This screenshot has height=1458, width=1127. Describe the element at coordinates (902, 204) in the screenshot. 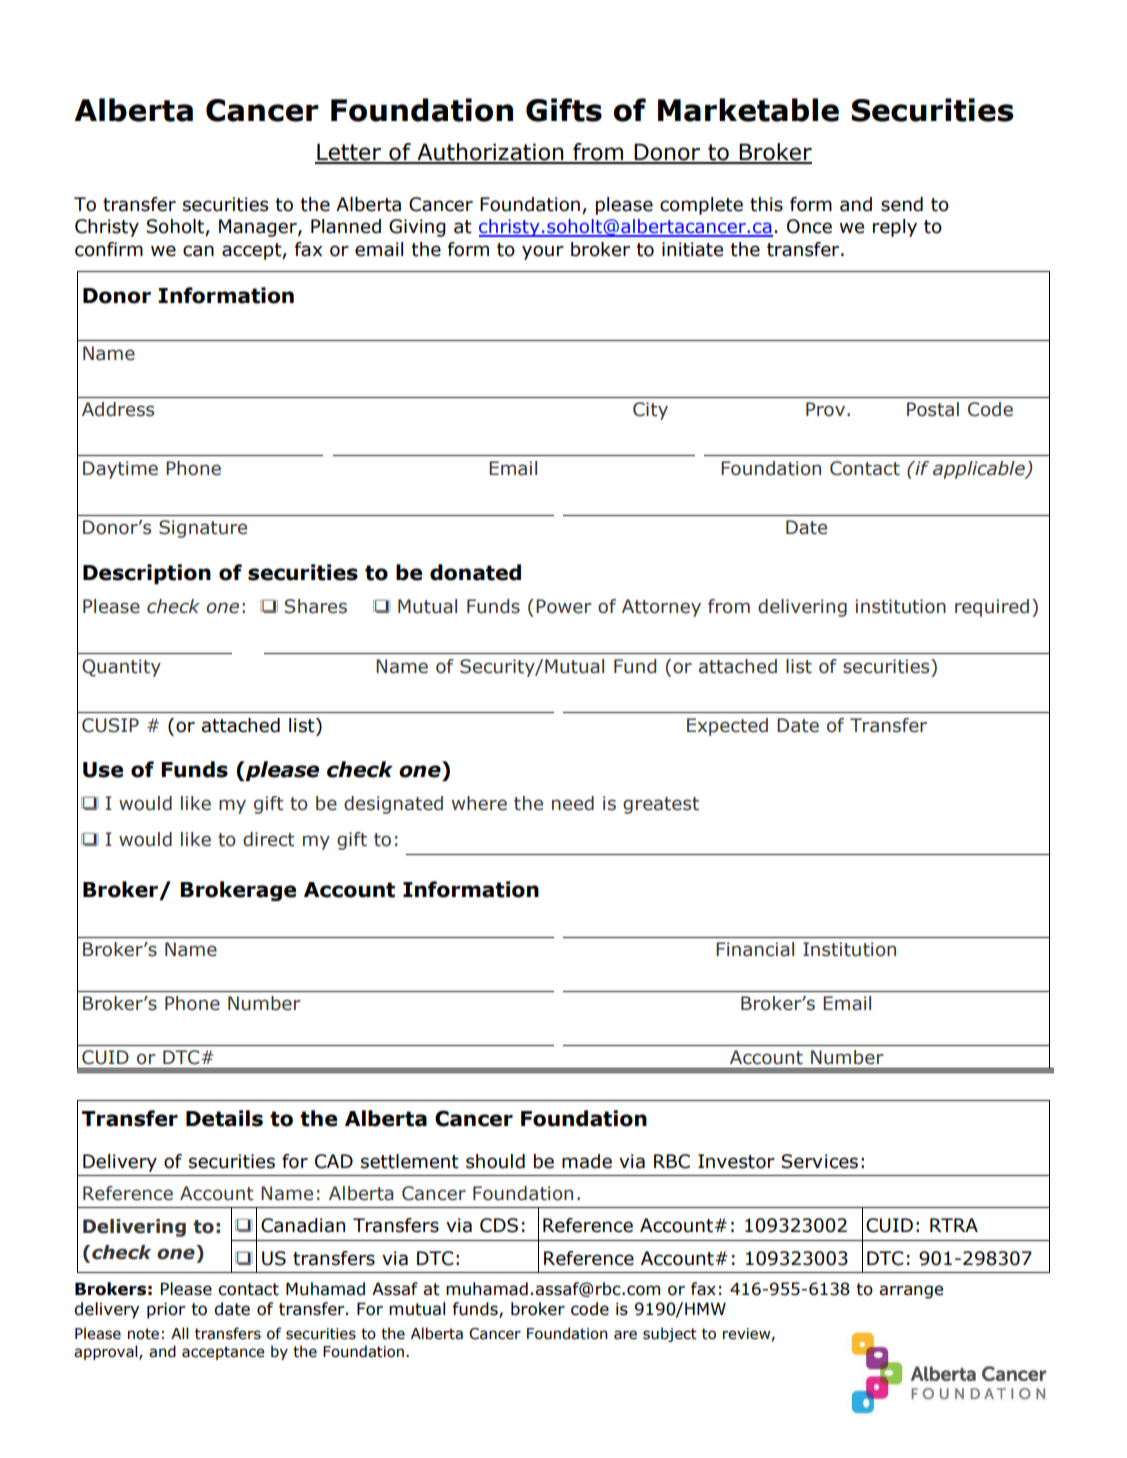

I see `send` at that location.
